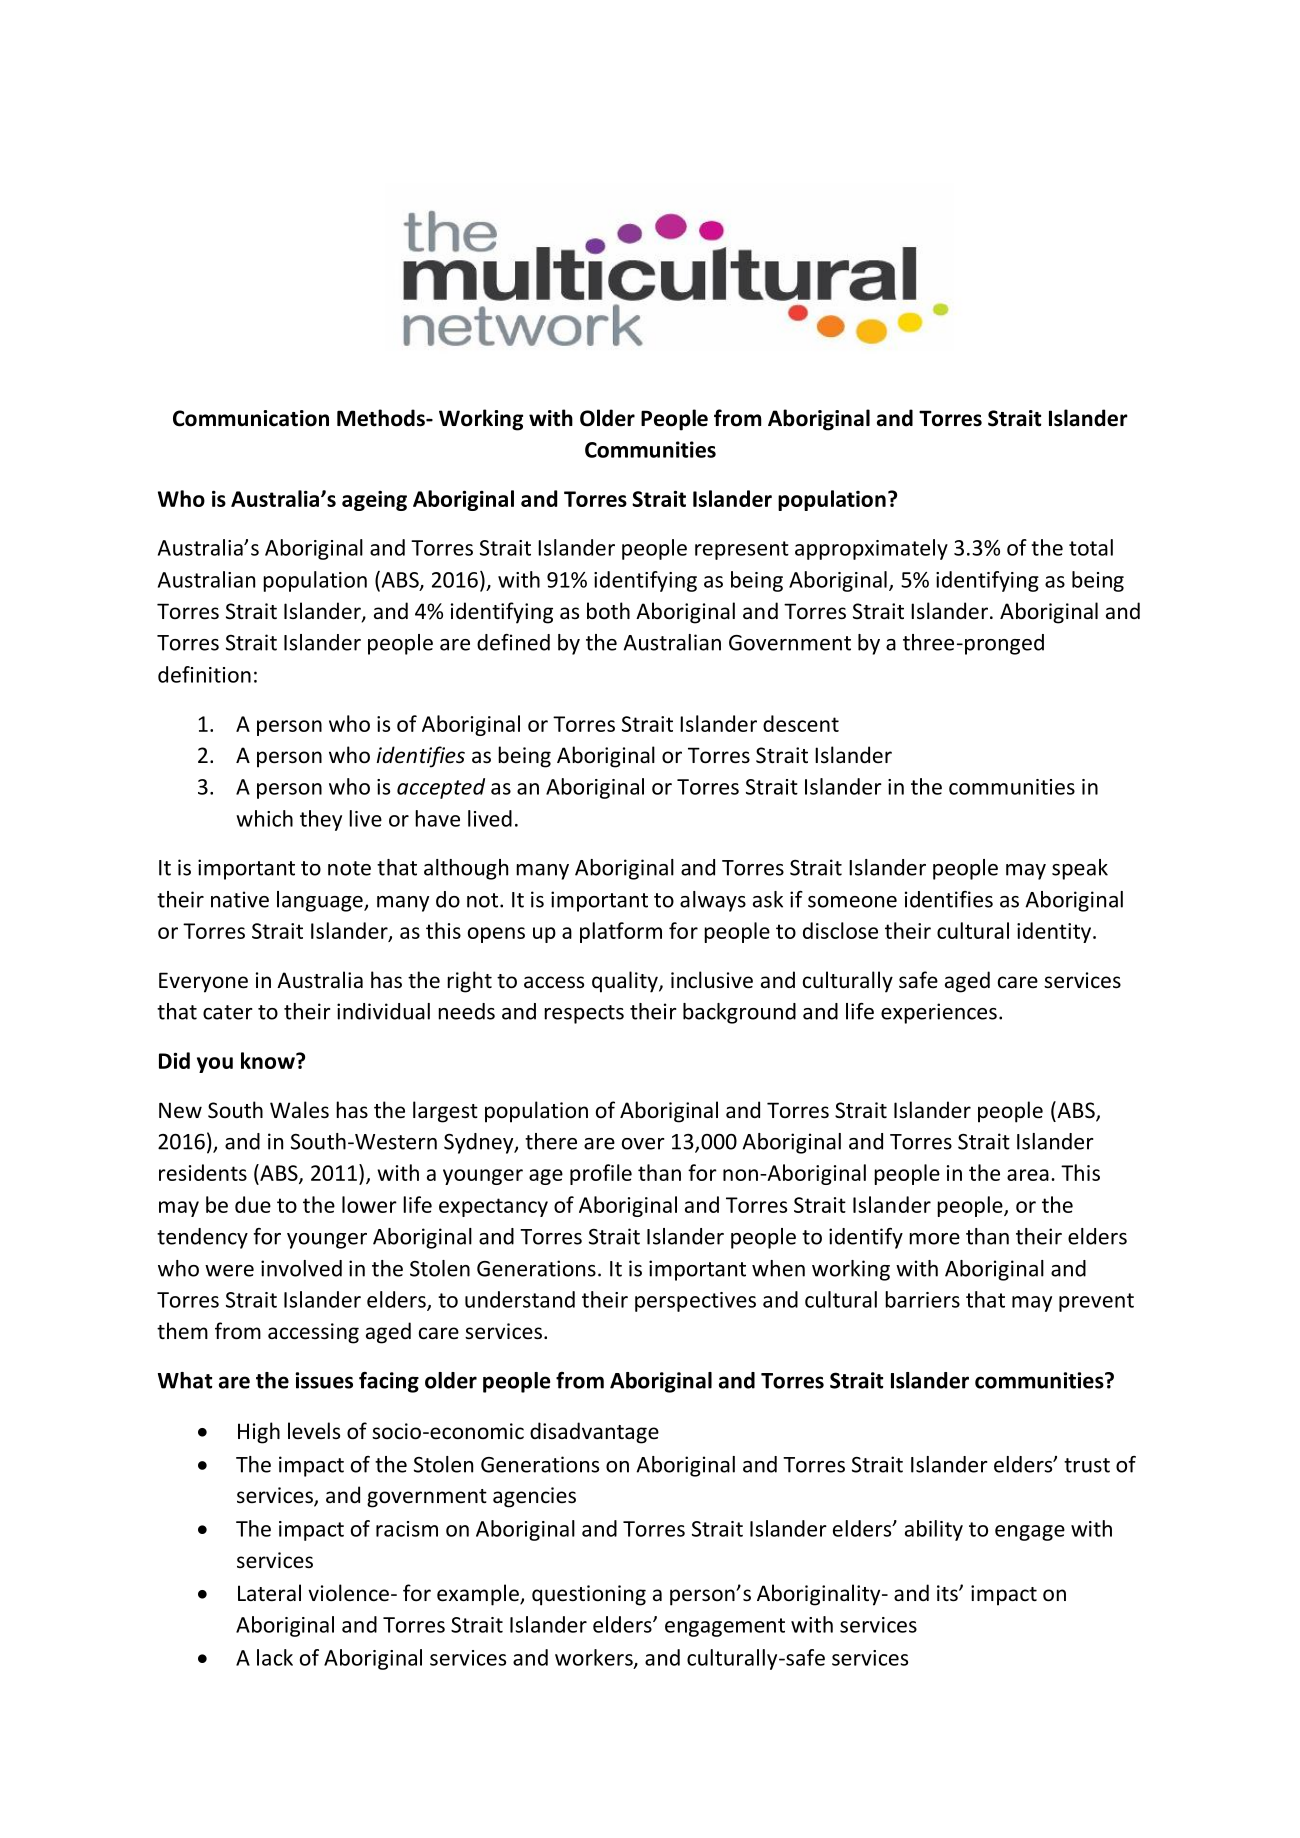 The image size is (1300, 1838). What do you see at coordinates (742, 550) in the screenshot?
I see `represent` at bounding box center [742, 550].
